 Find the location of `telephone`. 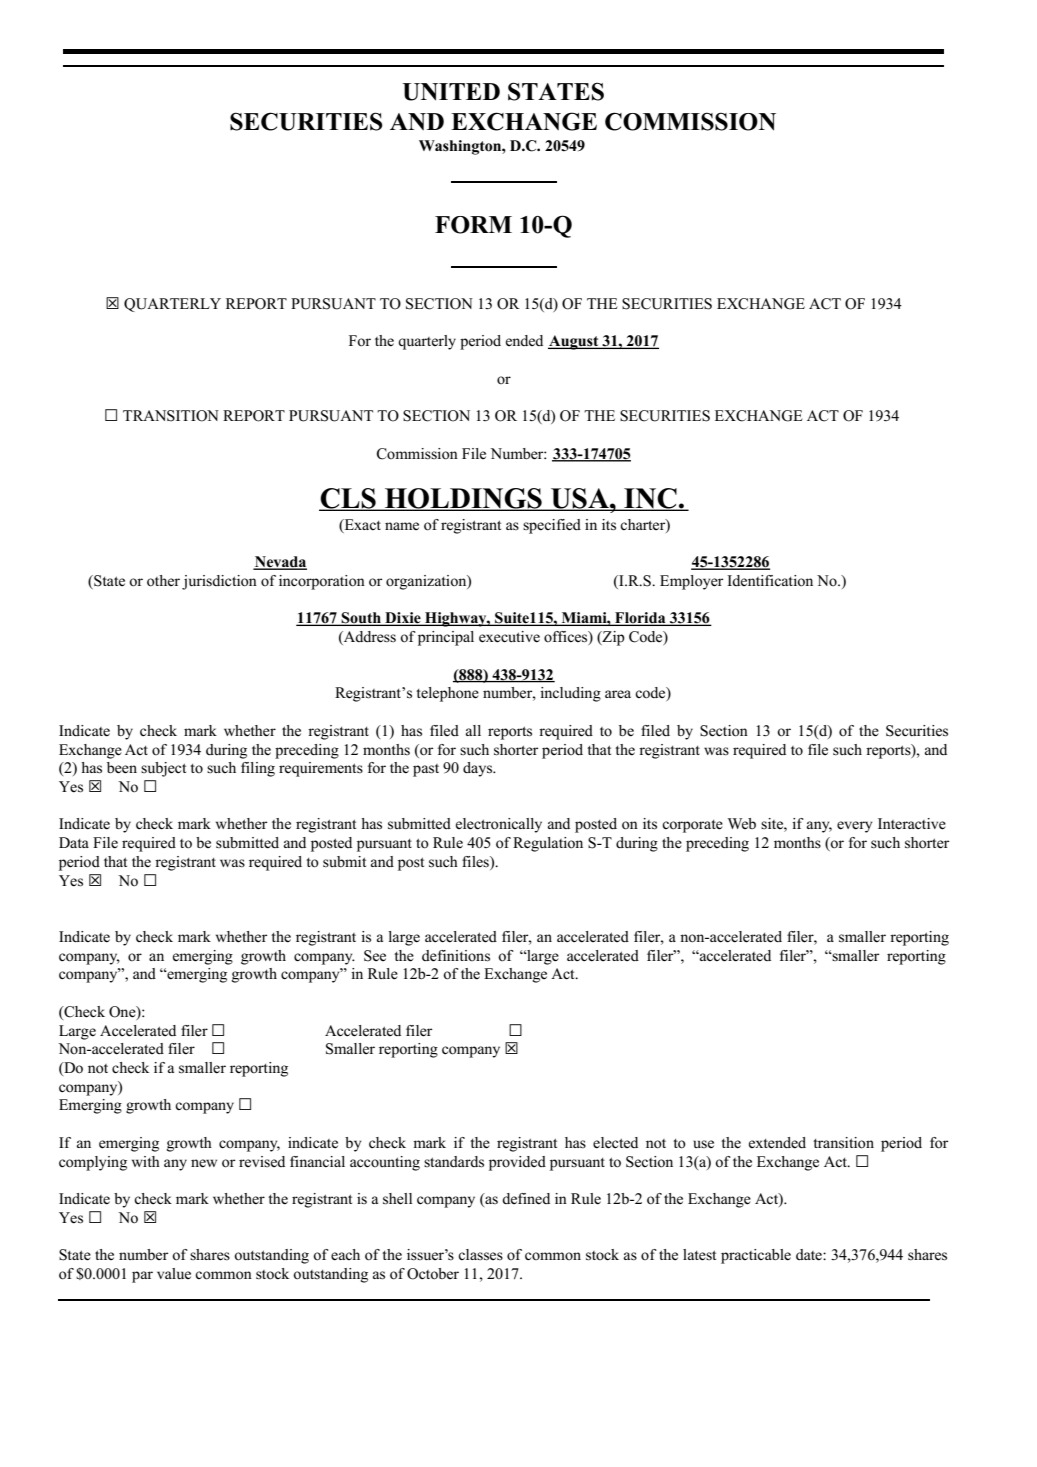

telephone is located at coordinates (447, 694).
